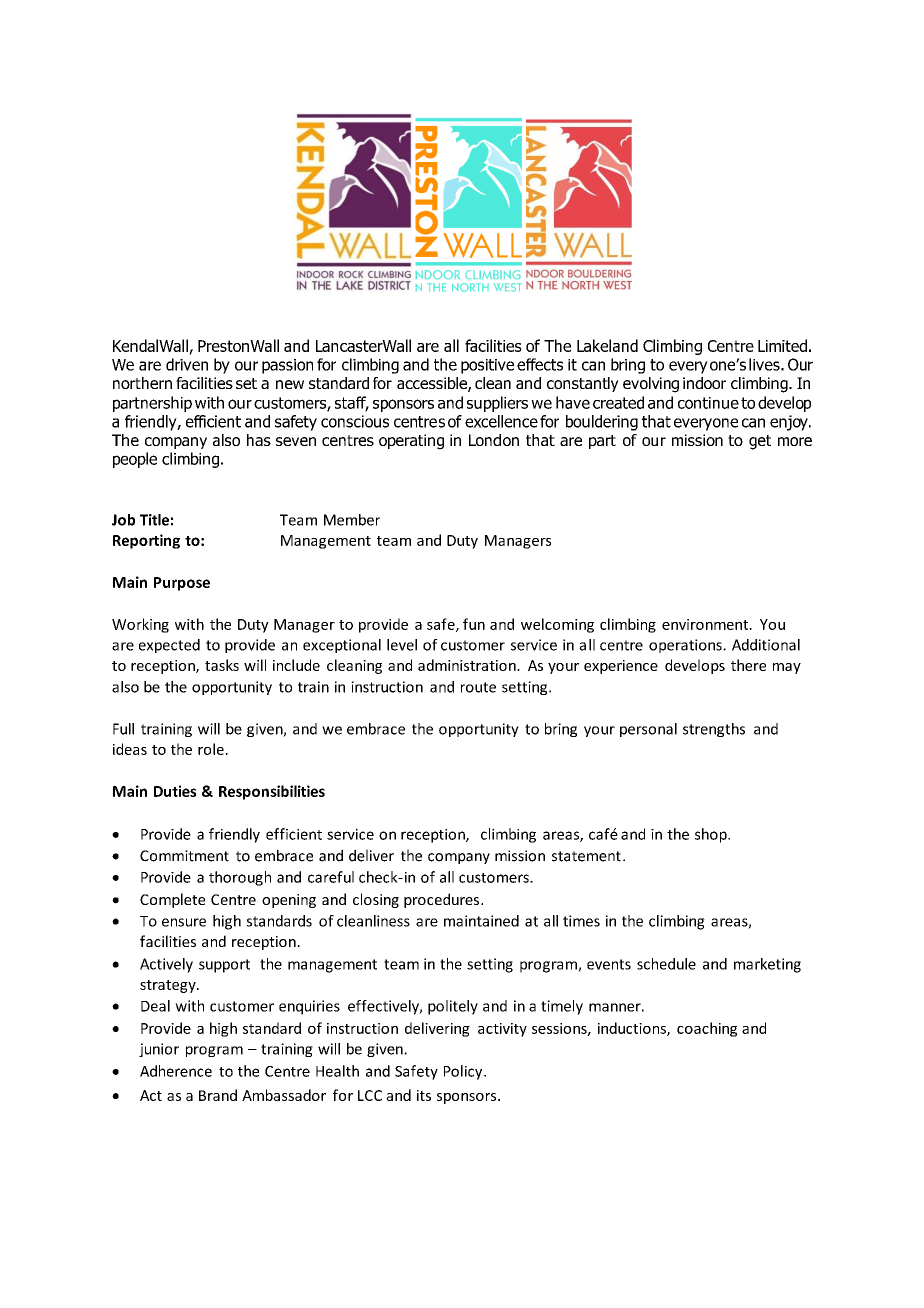  What do you see at coordinates (176, 1071) in the image?
I see `Adherence` at bounding box center [176, 1071].
